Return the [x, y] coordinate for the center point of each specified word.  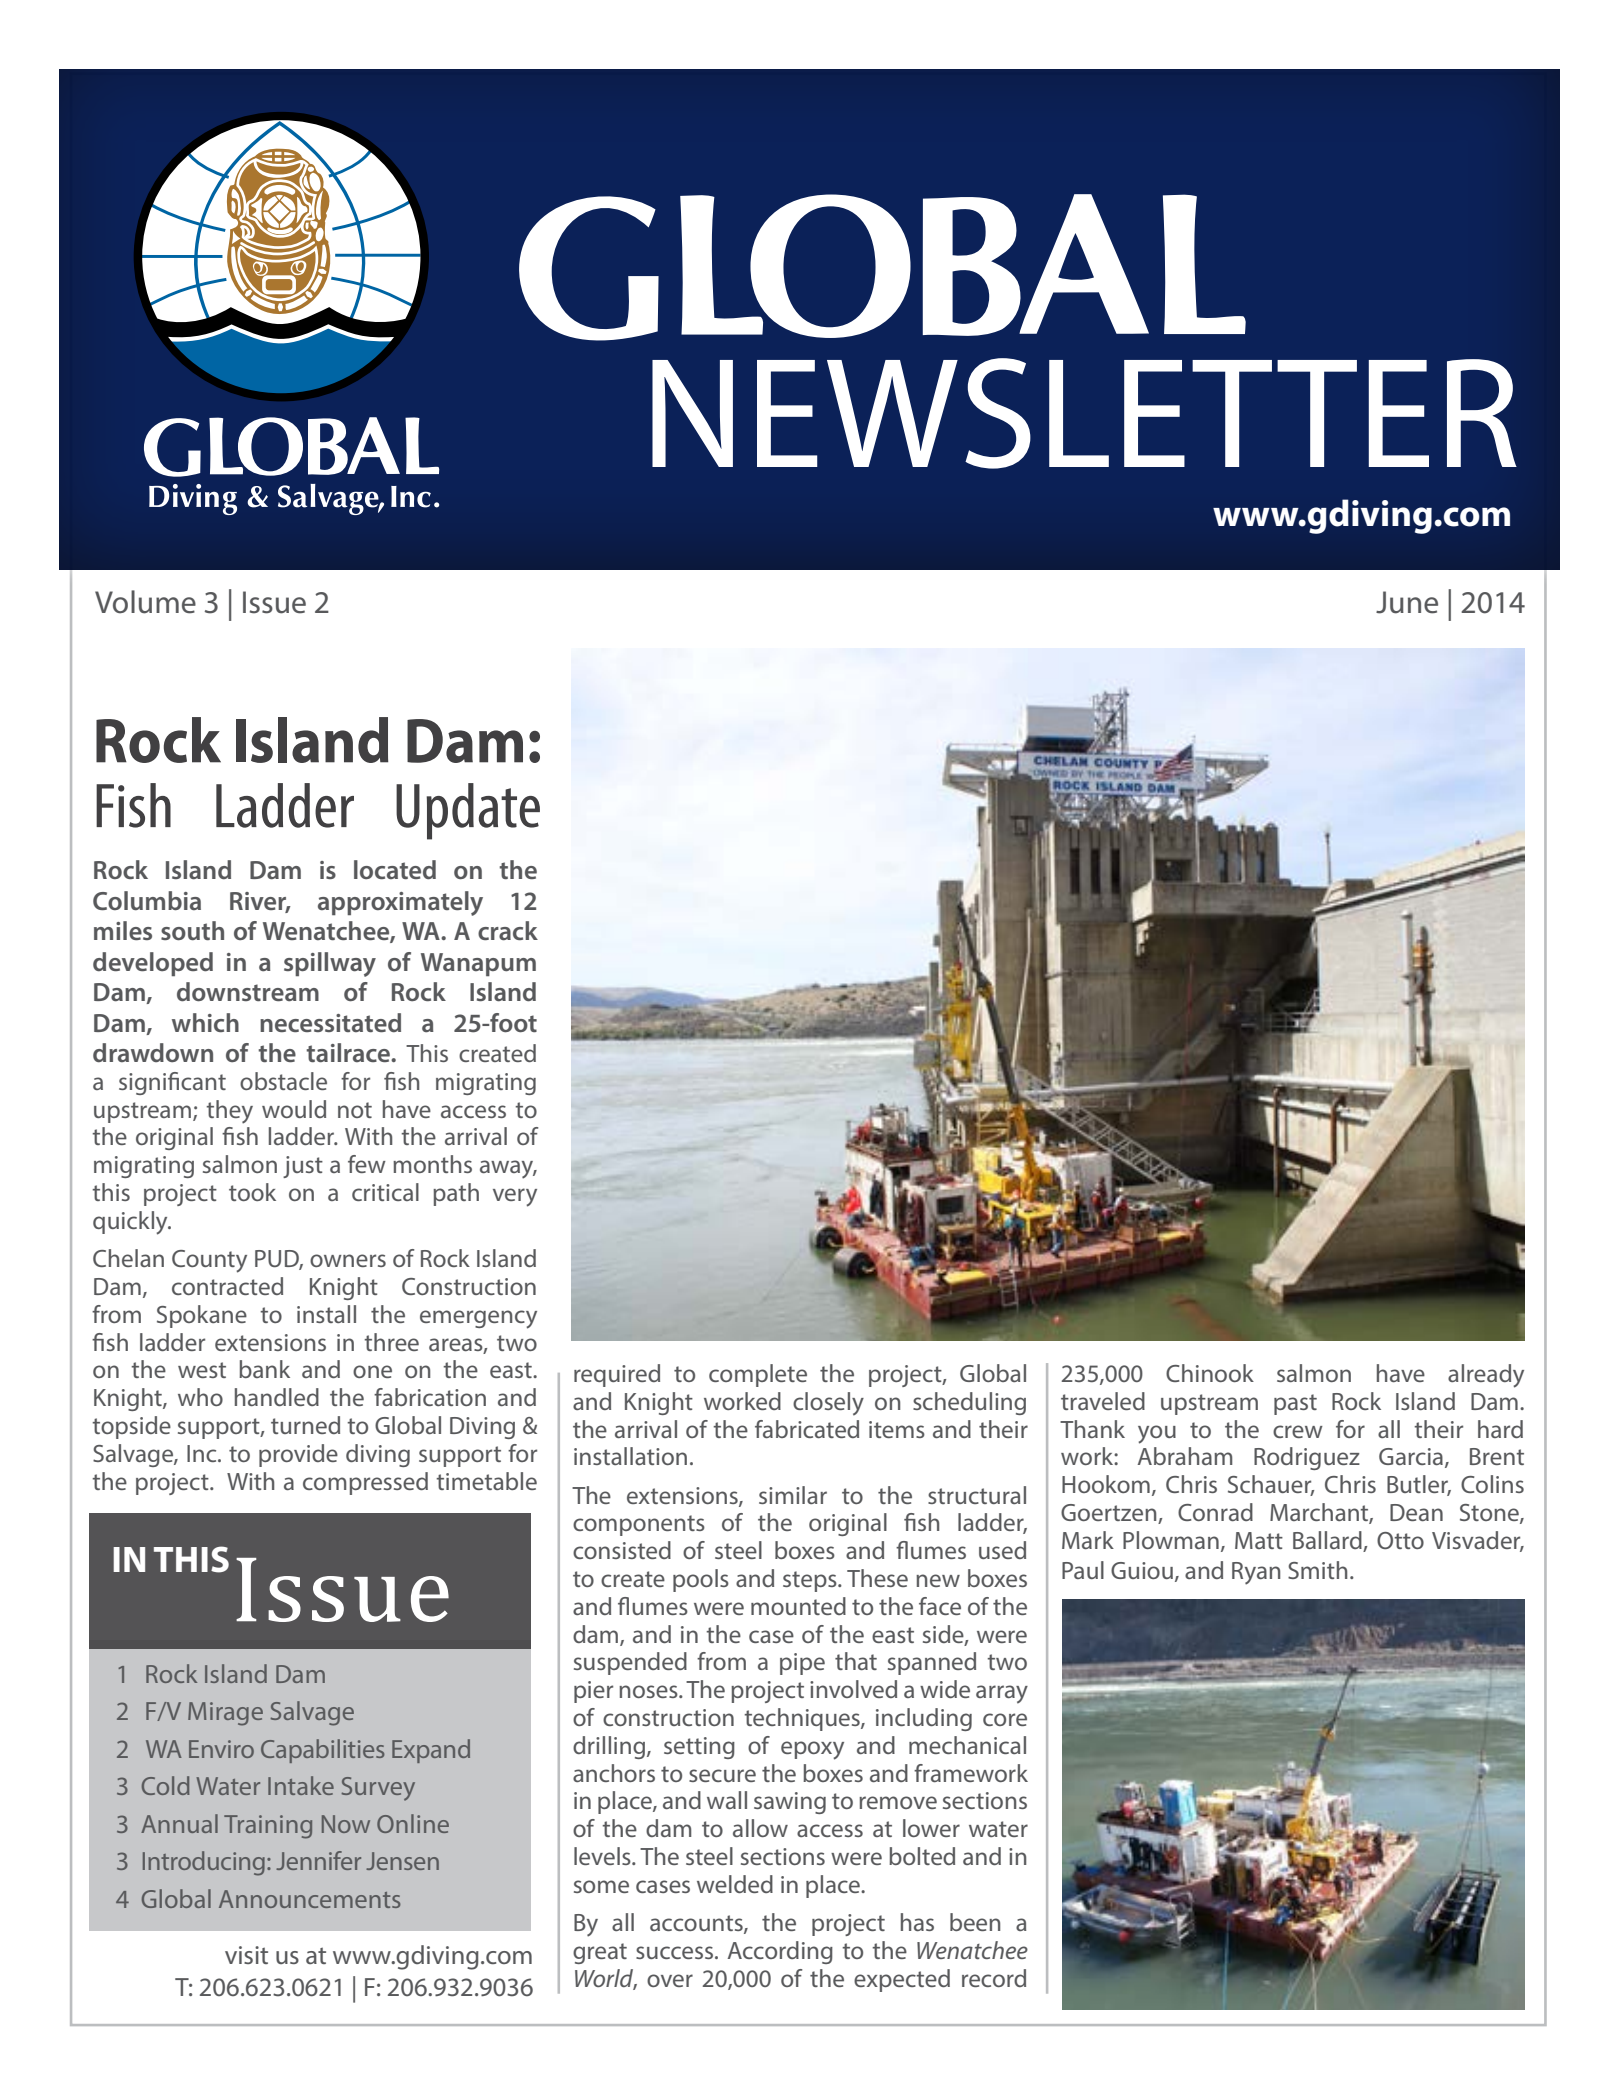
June [1407, 602]
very [515, 1197]
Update [468, 811]
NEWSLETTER [1084, 413]
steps [811, 1581]
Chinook [1210, 1373]
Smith [1317, 1570]
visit [246, 1955]
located [395, 870]
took [252, 1192]
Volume [145, 602]
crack [508, 931]
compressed [365, 1483]
